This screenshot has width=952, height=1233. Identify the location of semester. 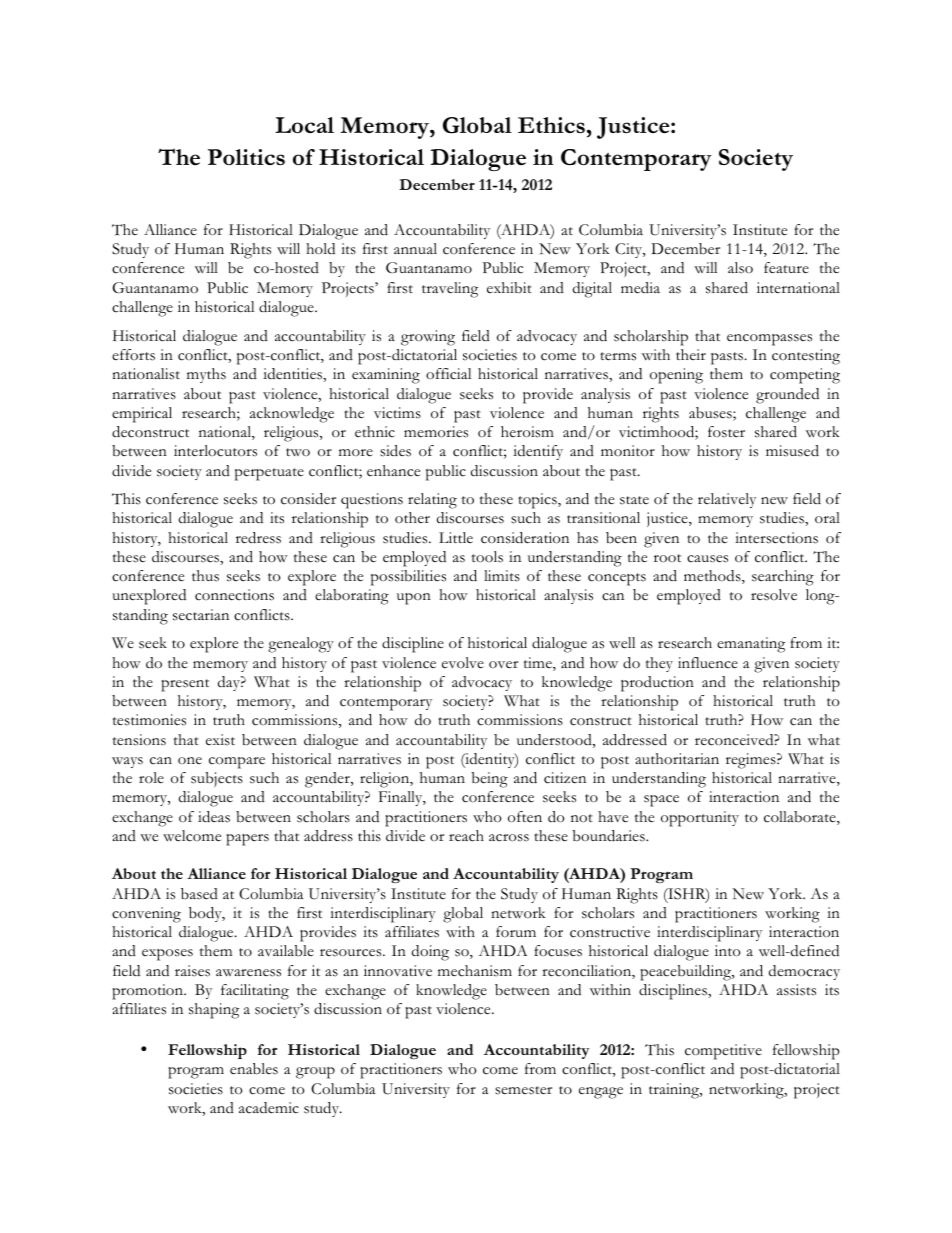
(523, 1090).
